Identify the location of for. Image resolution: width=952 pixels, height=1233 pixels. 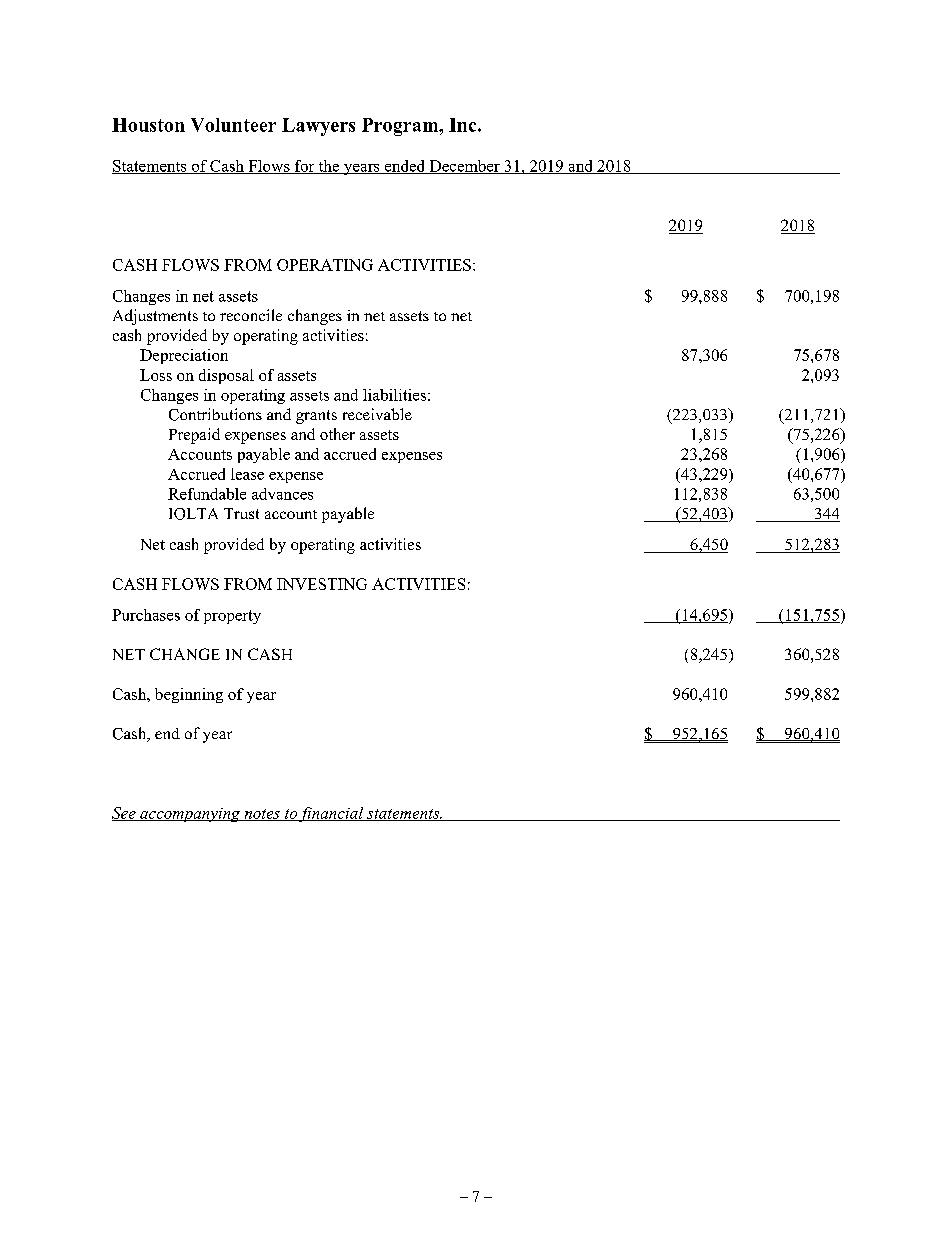
(305, 167).
